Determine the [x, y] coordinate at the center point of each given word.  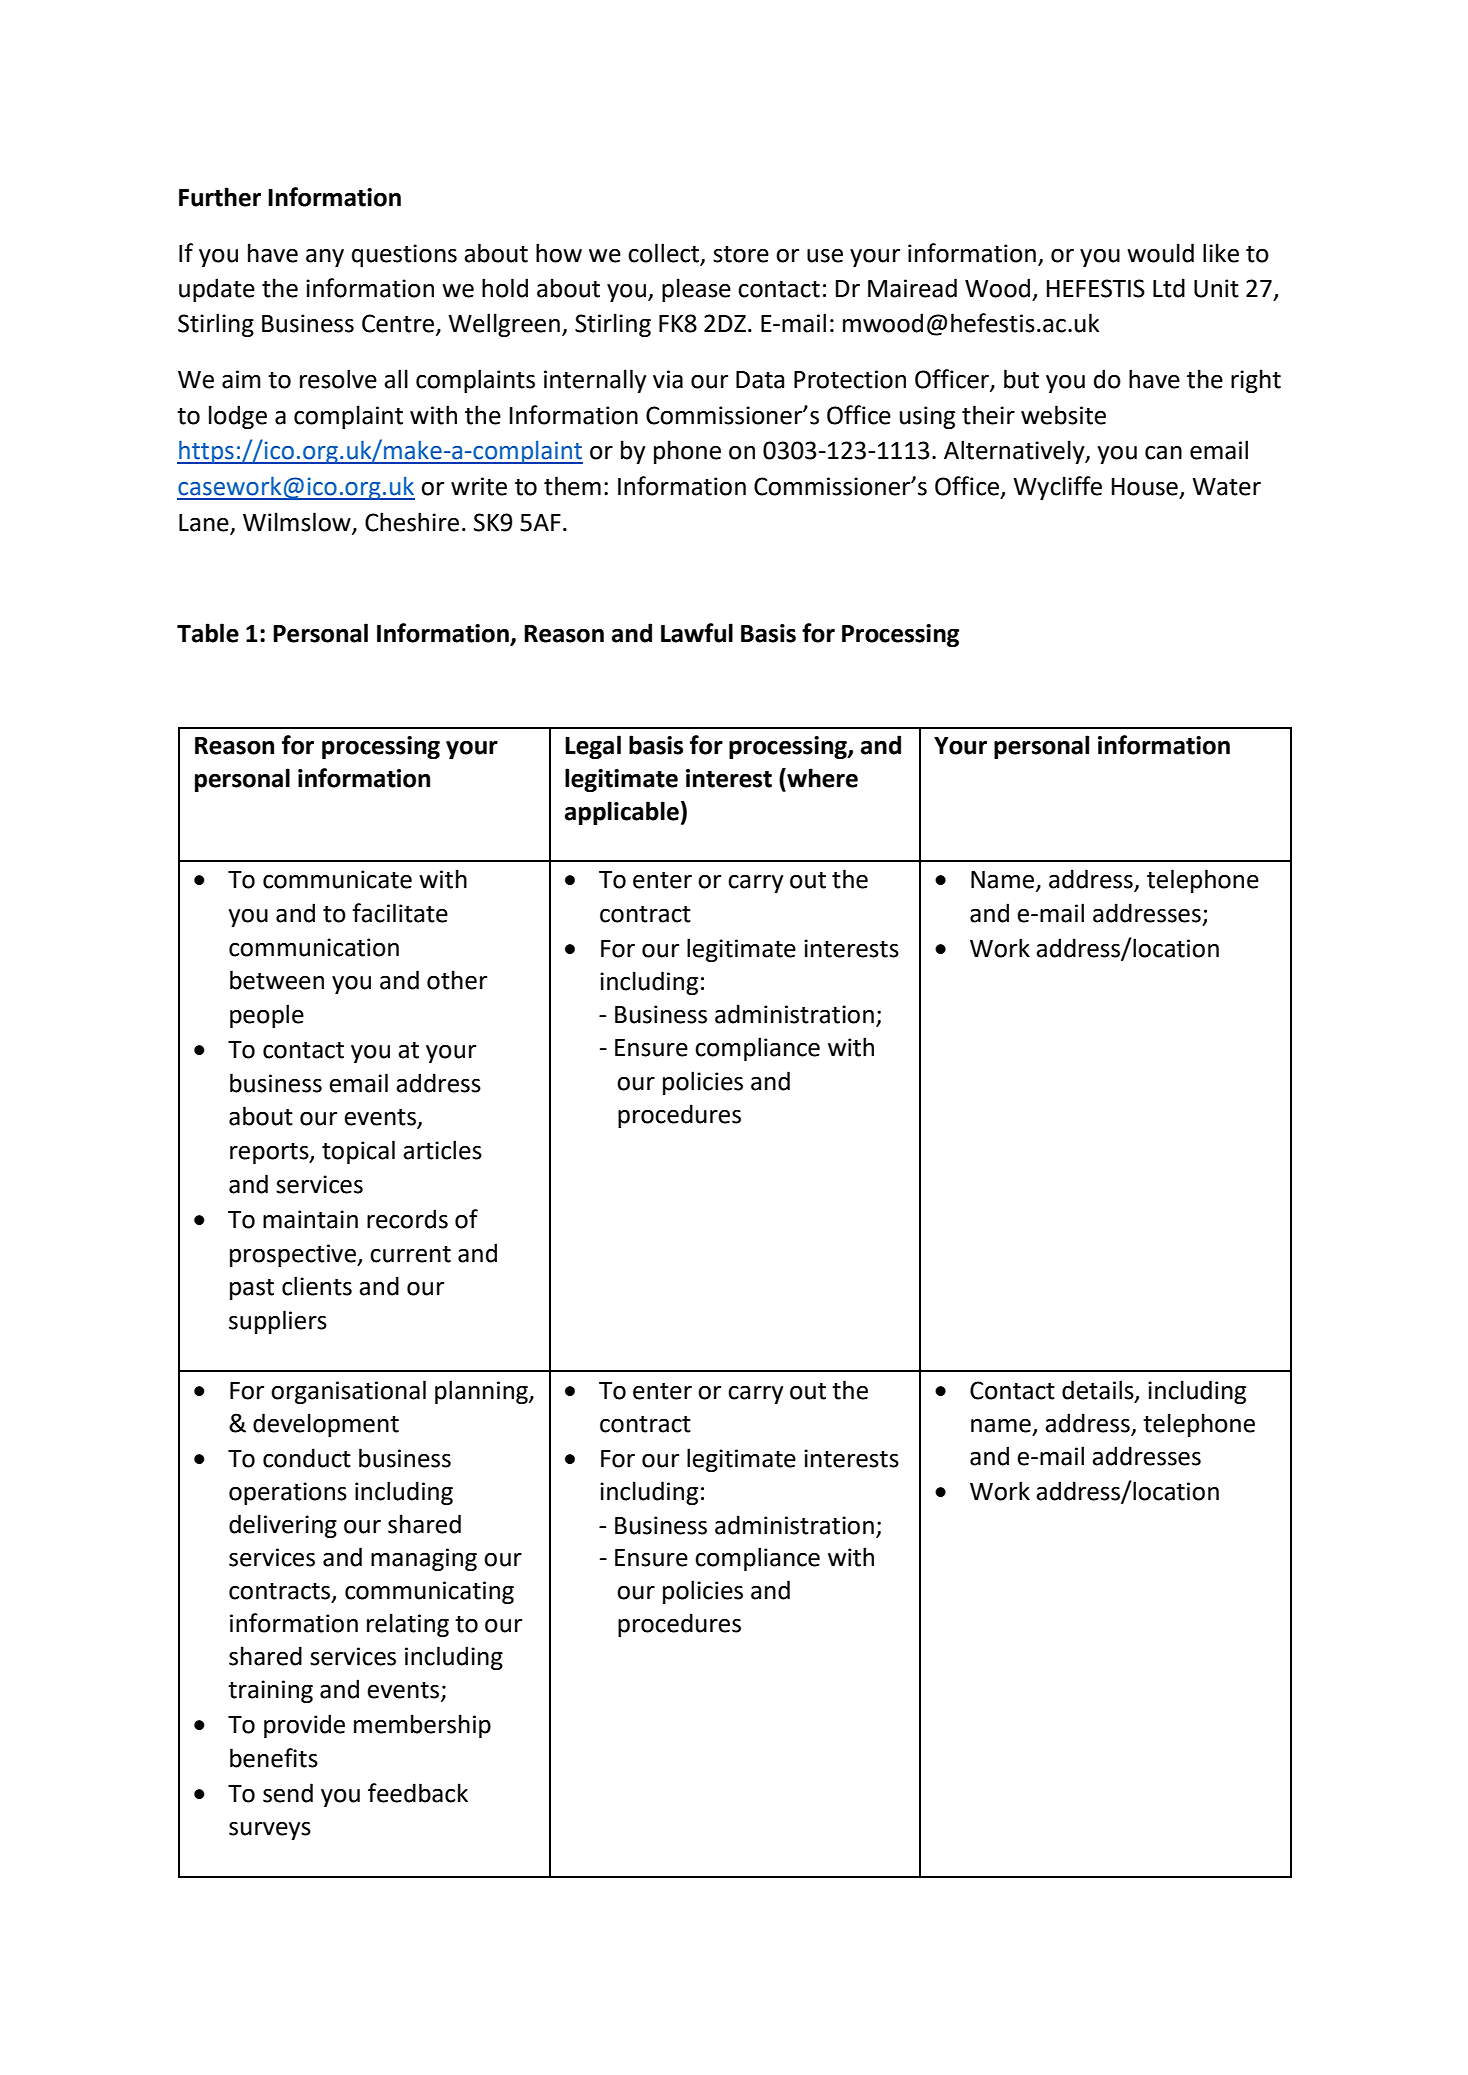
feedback [418, 1793]
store [741, 254]
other [457, 980]
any [325, 258]
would [1160, 253]
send [288, 1793]
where [821, 778]
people [267, 1016]
